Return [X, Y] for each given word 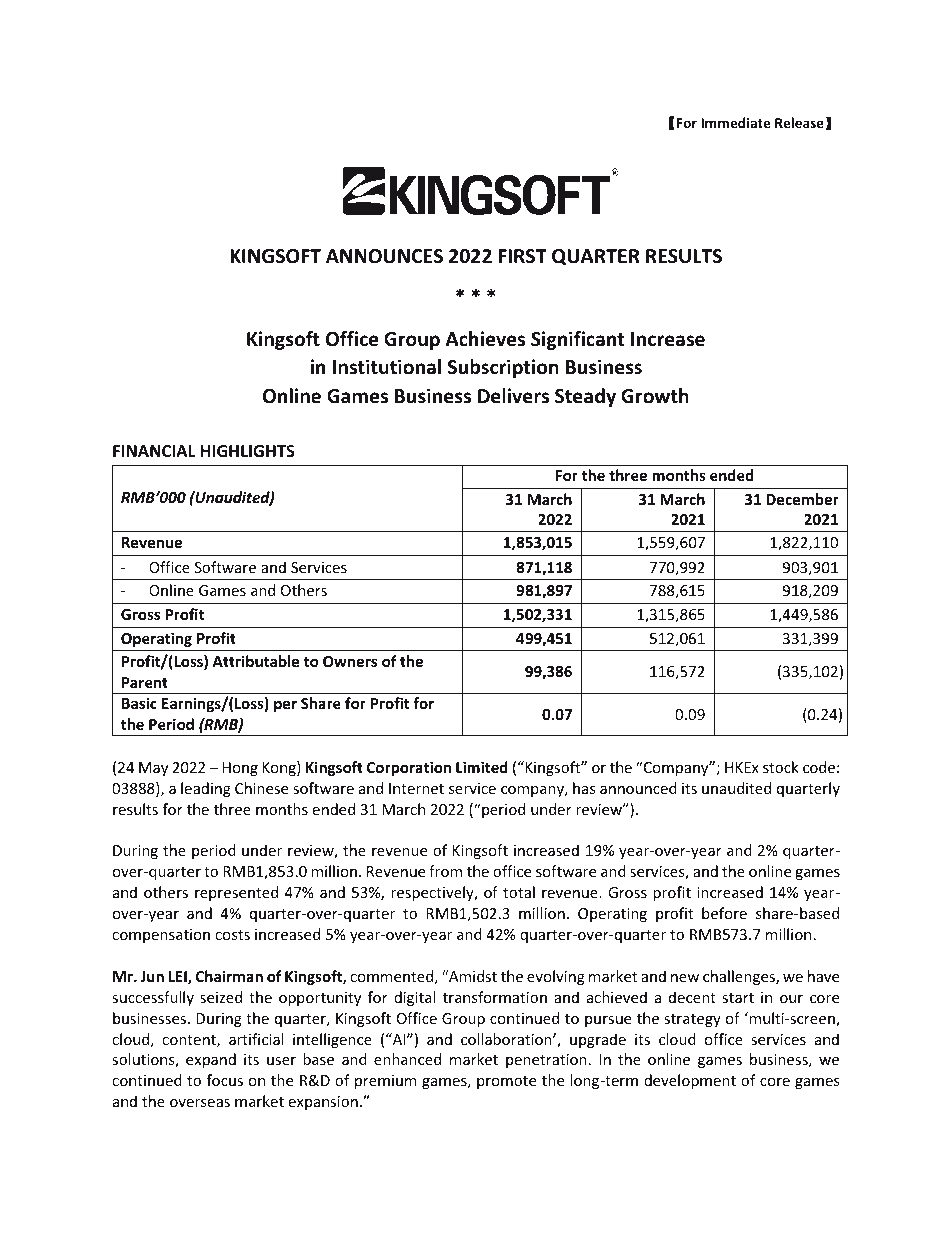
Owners [350, 661]
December [802, 499]
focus [225, 1080]
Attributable [256, 661]
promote [506, 1082]
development [690, 1081]
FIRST [522, 256]
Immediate [735, 122]
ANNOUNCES [384, 256]
